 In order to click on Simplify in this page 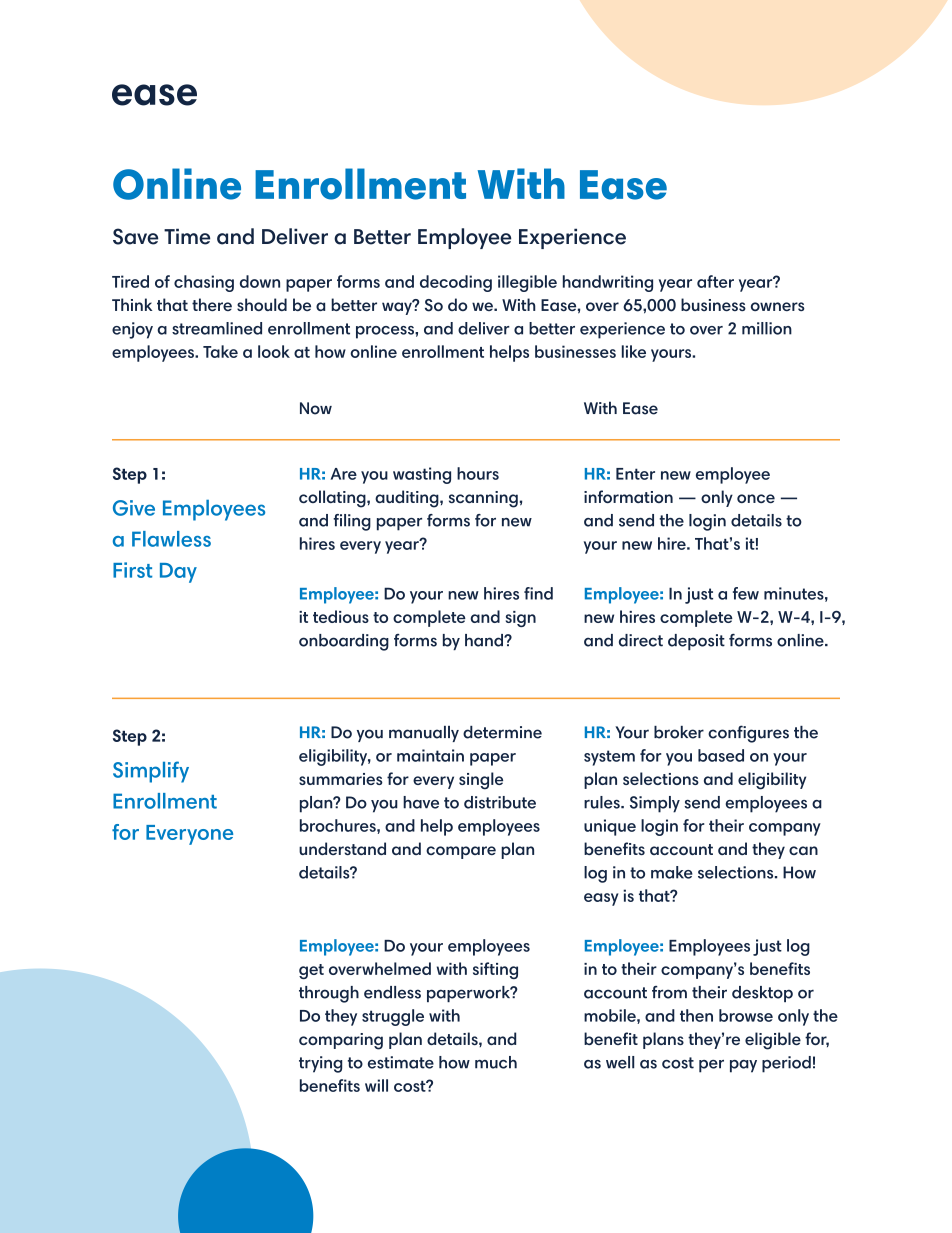, I will do `click(151, 772)`.
